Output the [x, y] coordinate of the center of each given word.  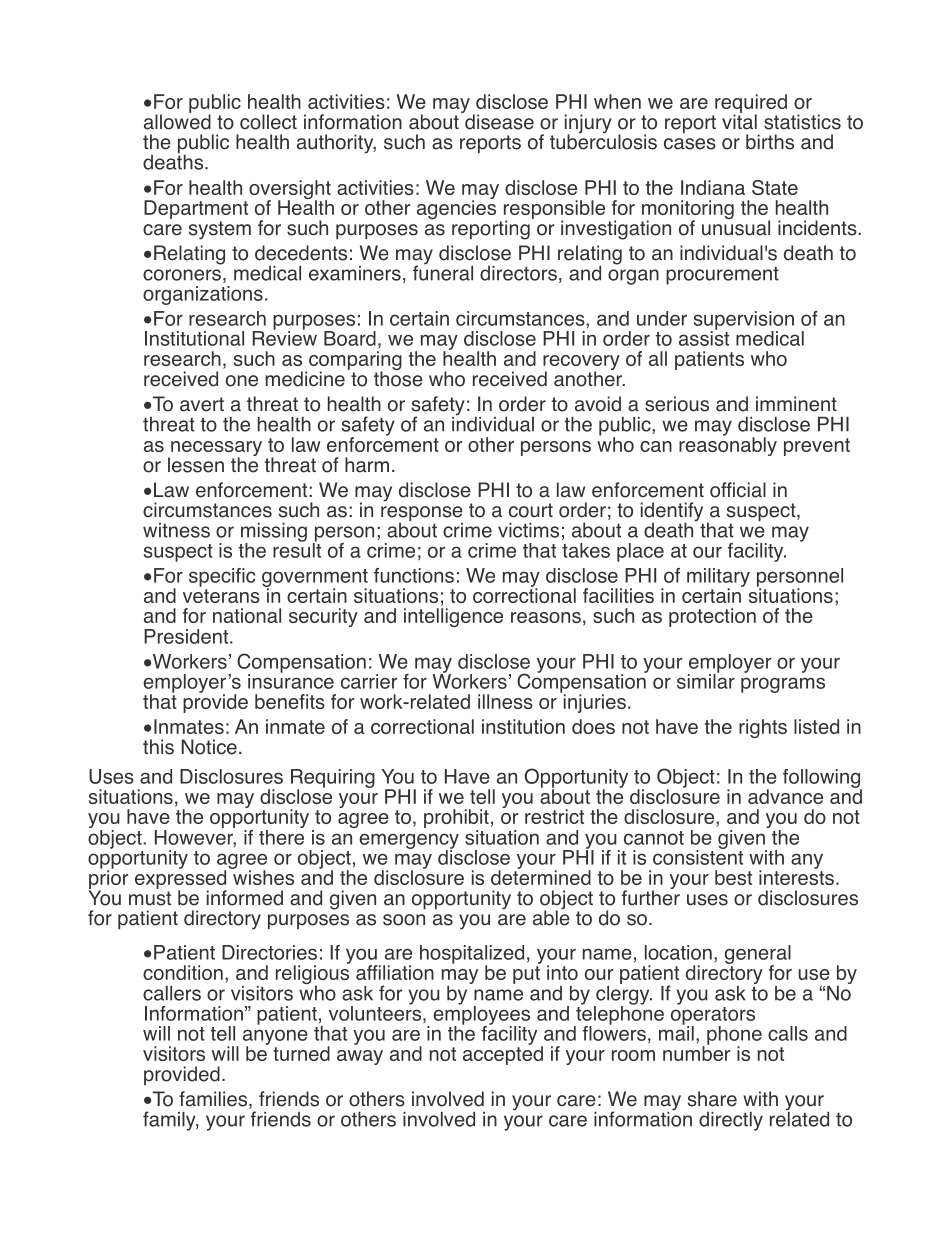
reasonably [728, 445]
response [422, 515]
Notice [209, 747]
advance [785, 796]
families [214, 1100]
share [712, 1099]
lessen [196, 465]
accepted [503, 1054]
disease [498, 121]
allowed [177, 121]
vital [739, 121]
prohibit [456, 820]
